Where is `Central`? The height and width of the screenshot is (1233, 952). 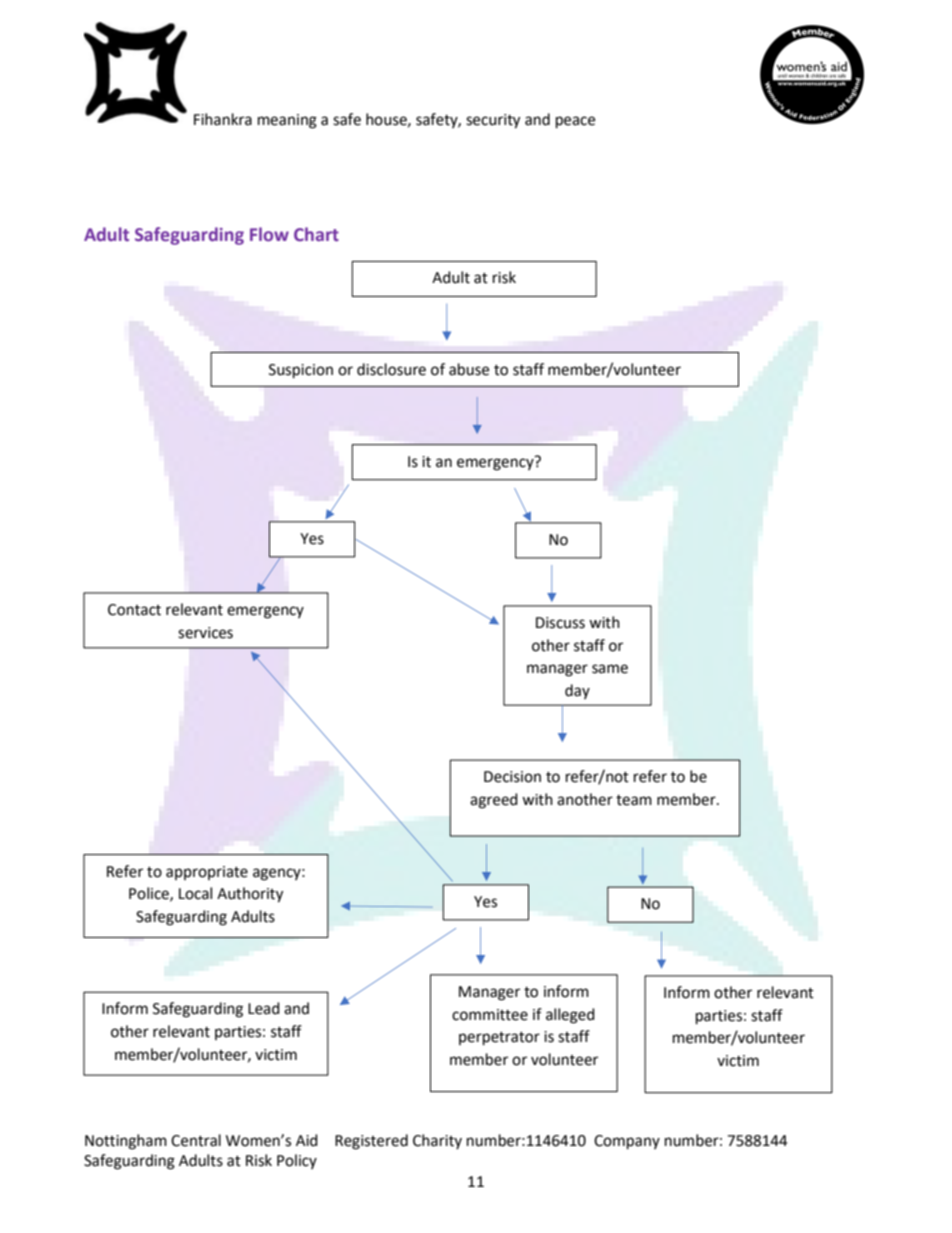 Central is located at coordinates (196, 1140).
